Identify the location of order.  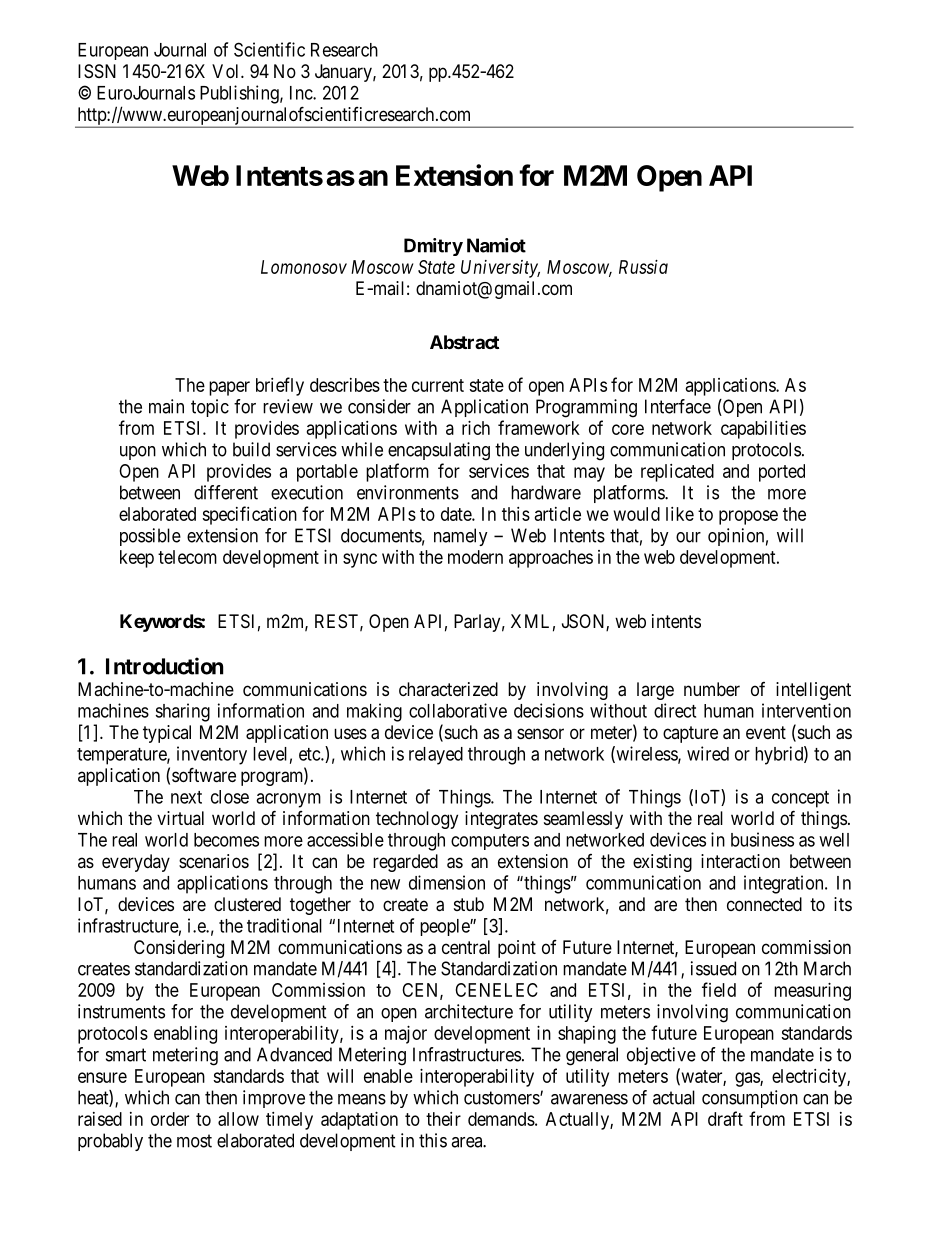
(170, 1119).
